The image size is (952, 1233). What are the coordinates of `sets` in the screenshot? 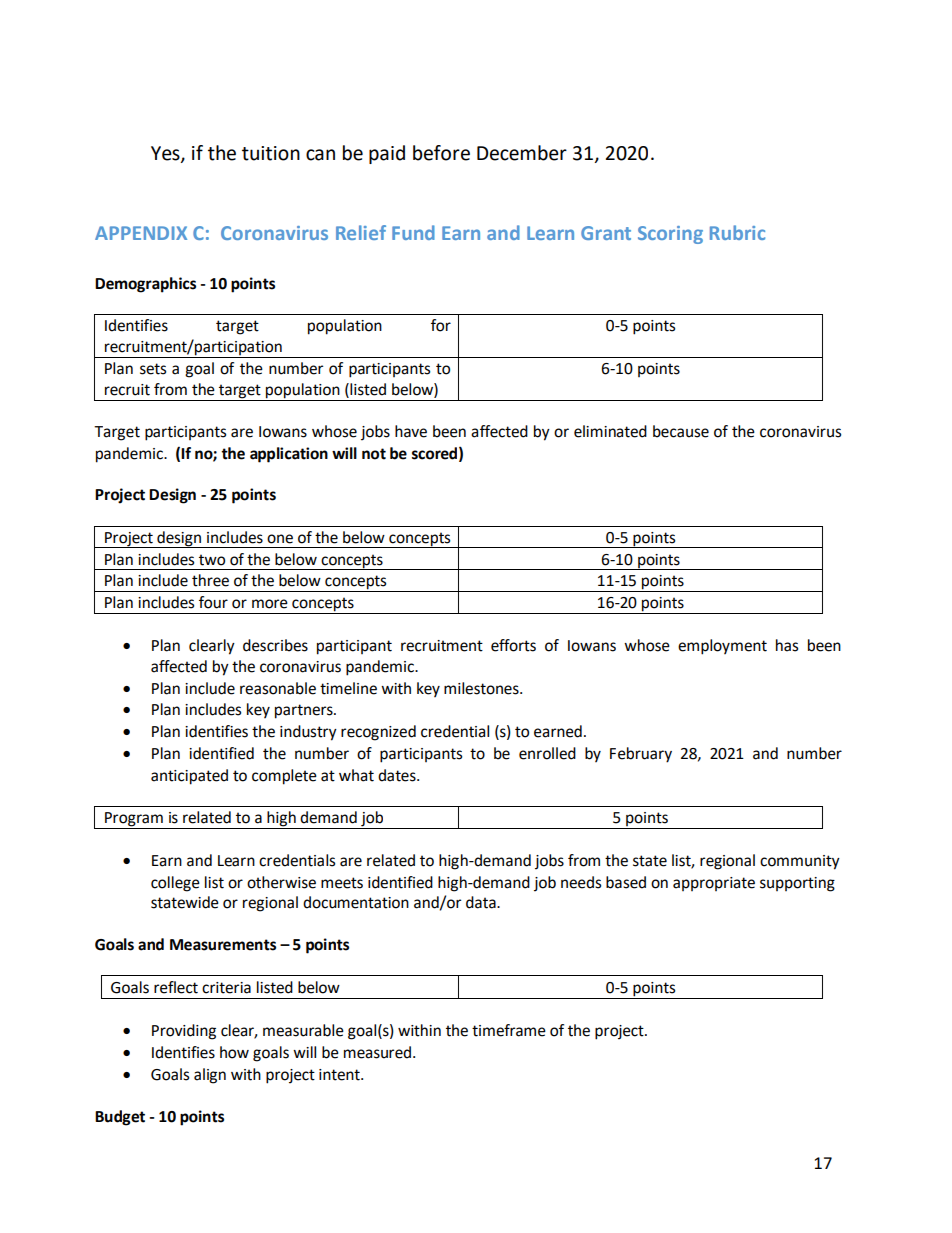 It's located at (153, 369).
